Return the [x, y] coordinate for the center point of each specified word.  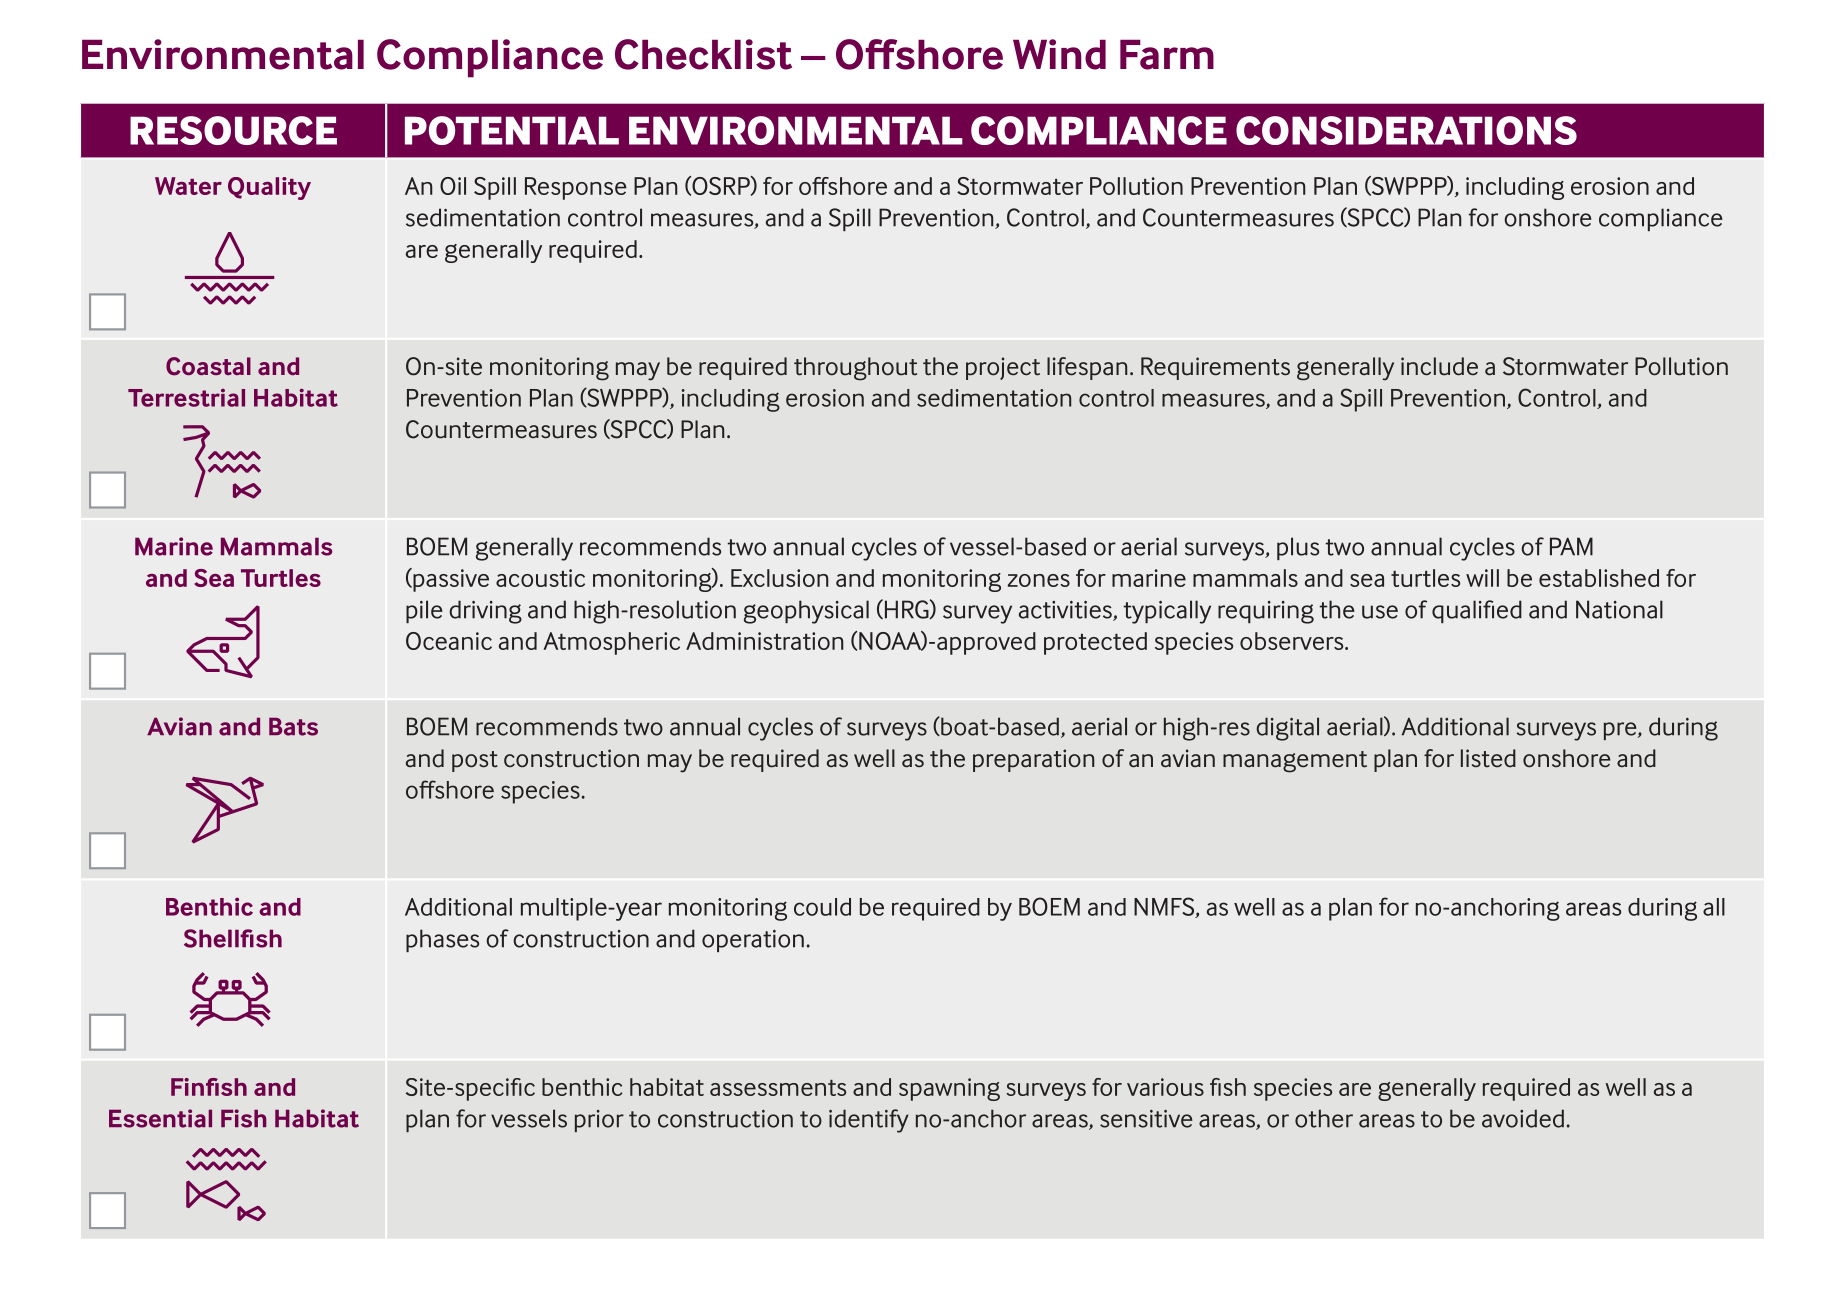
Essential [160, 1118]
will [1482, 578]
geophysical [806, 612]
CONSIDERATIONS [1406, 130]
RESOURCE [233, 130]
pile [424, 611]
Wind [1059, 54]
